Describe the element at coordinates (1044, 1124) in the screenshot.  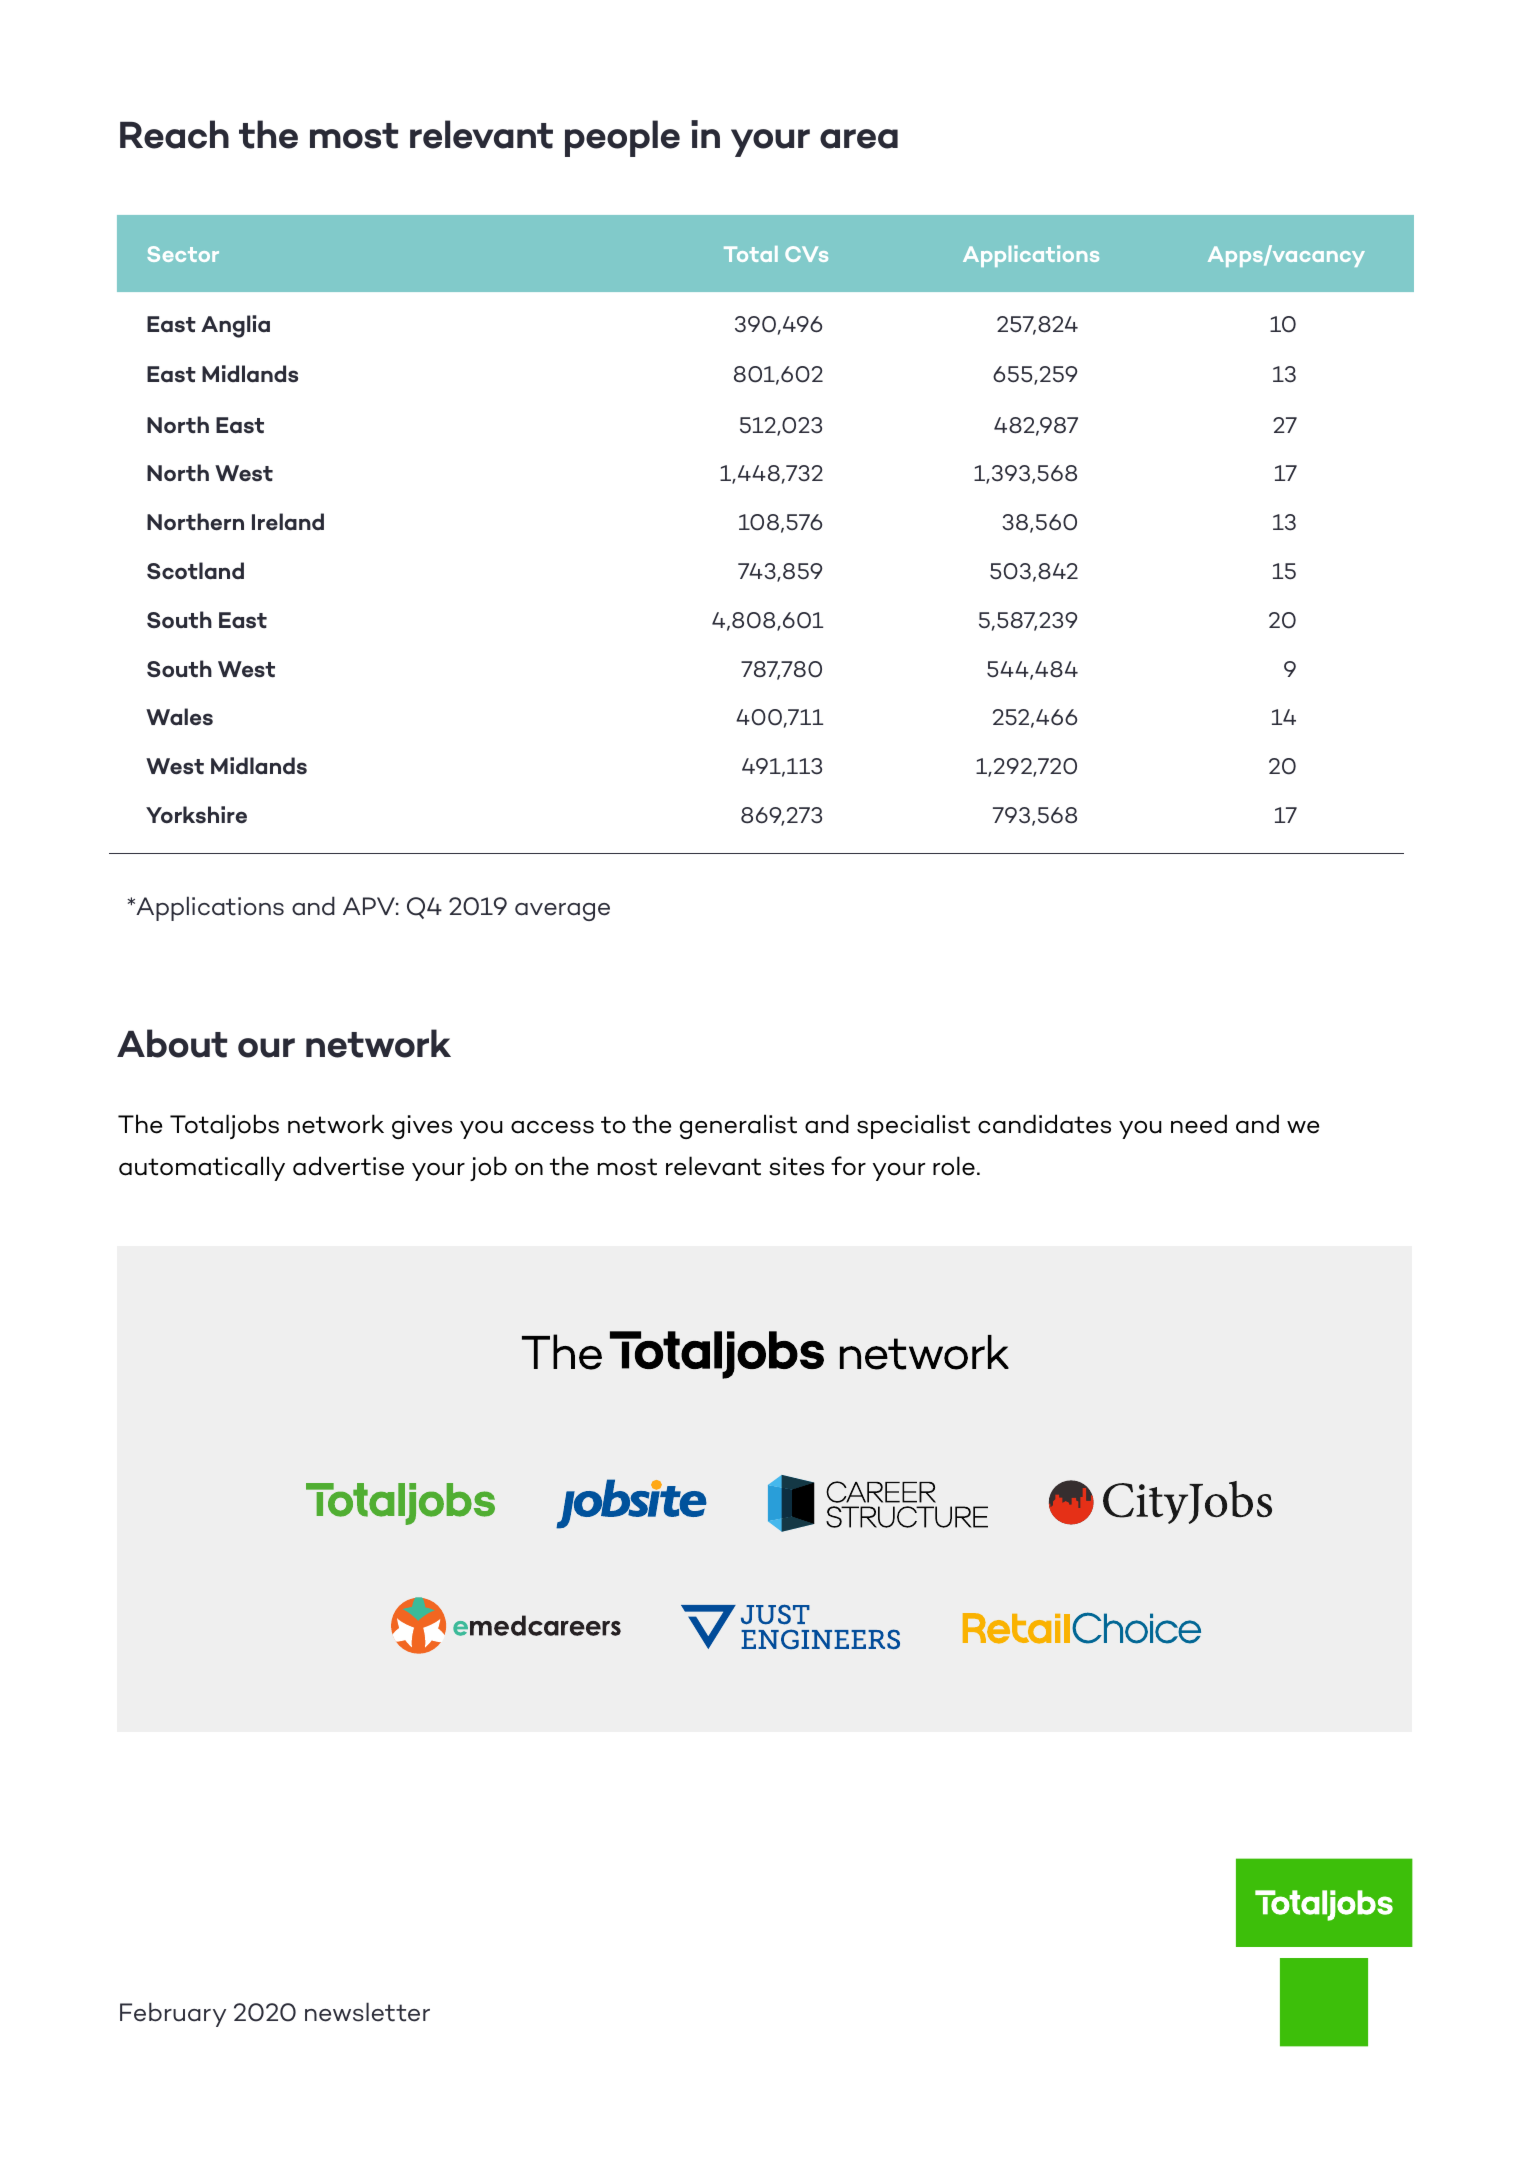
I see `candidates` at that location.
